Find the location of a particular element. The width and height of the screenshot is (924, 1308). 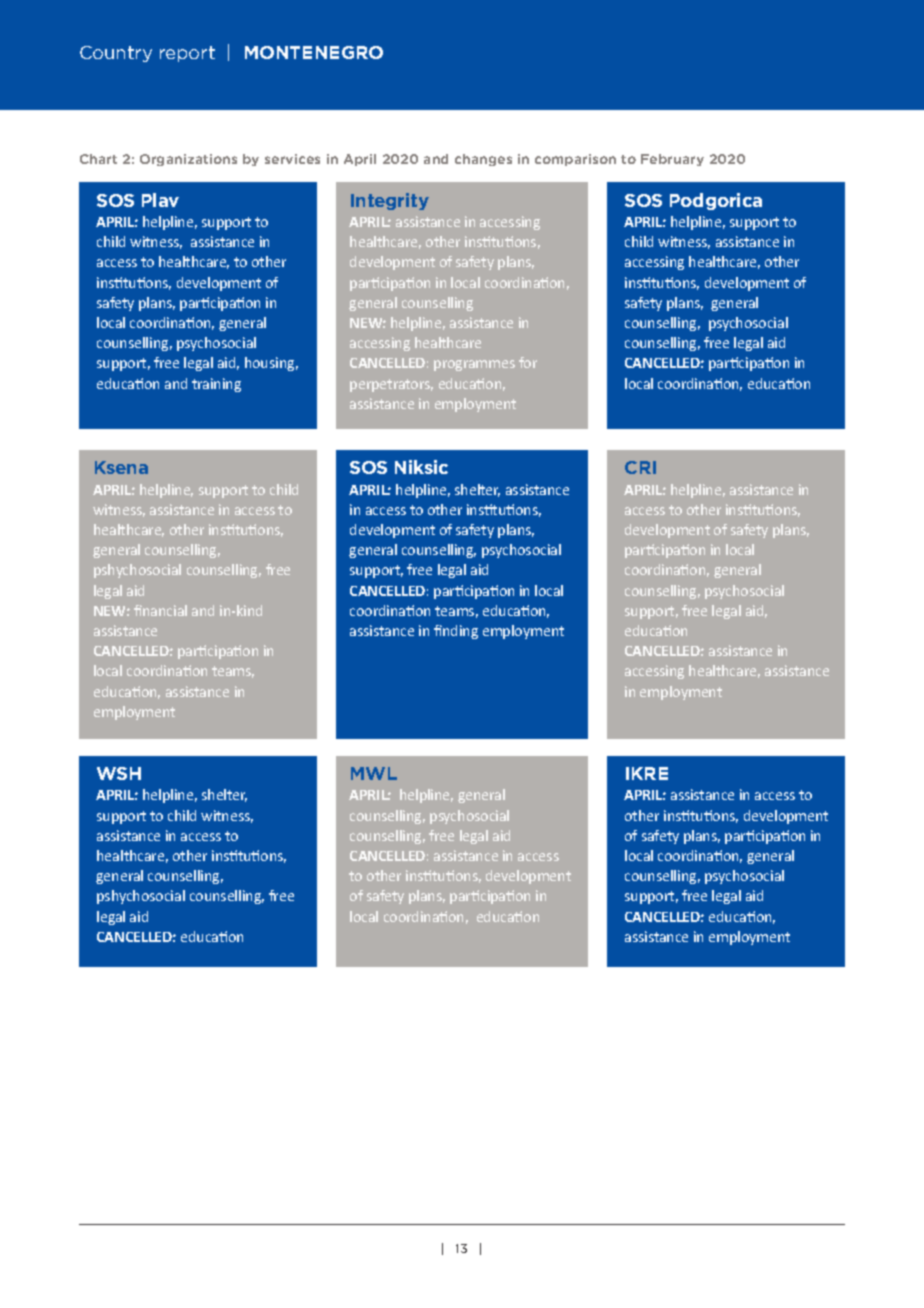

report is located at coordinates (187, 54).
